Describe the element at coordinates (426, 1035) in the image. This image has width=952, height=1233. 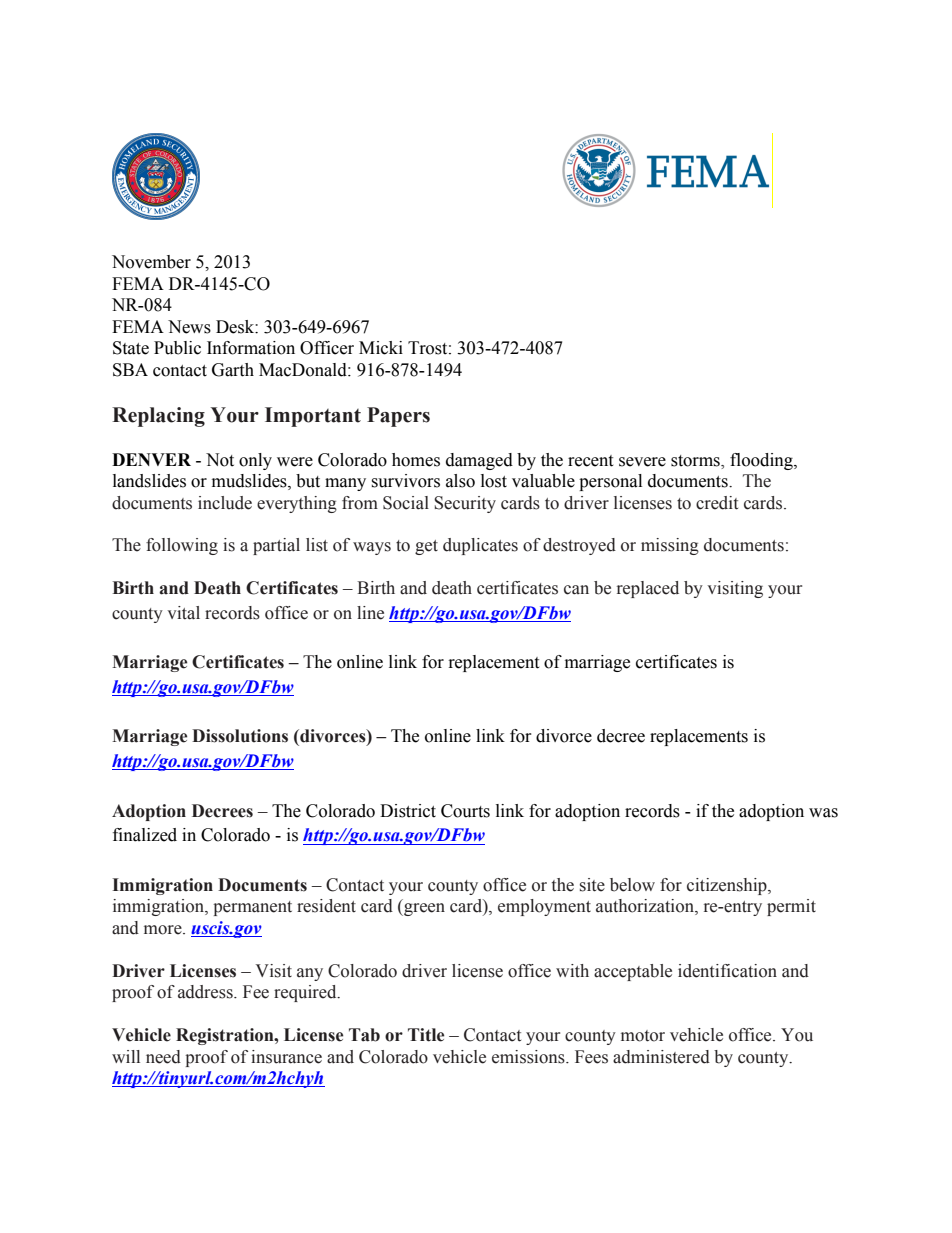
I see `Title` at that location.
